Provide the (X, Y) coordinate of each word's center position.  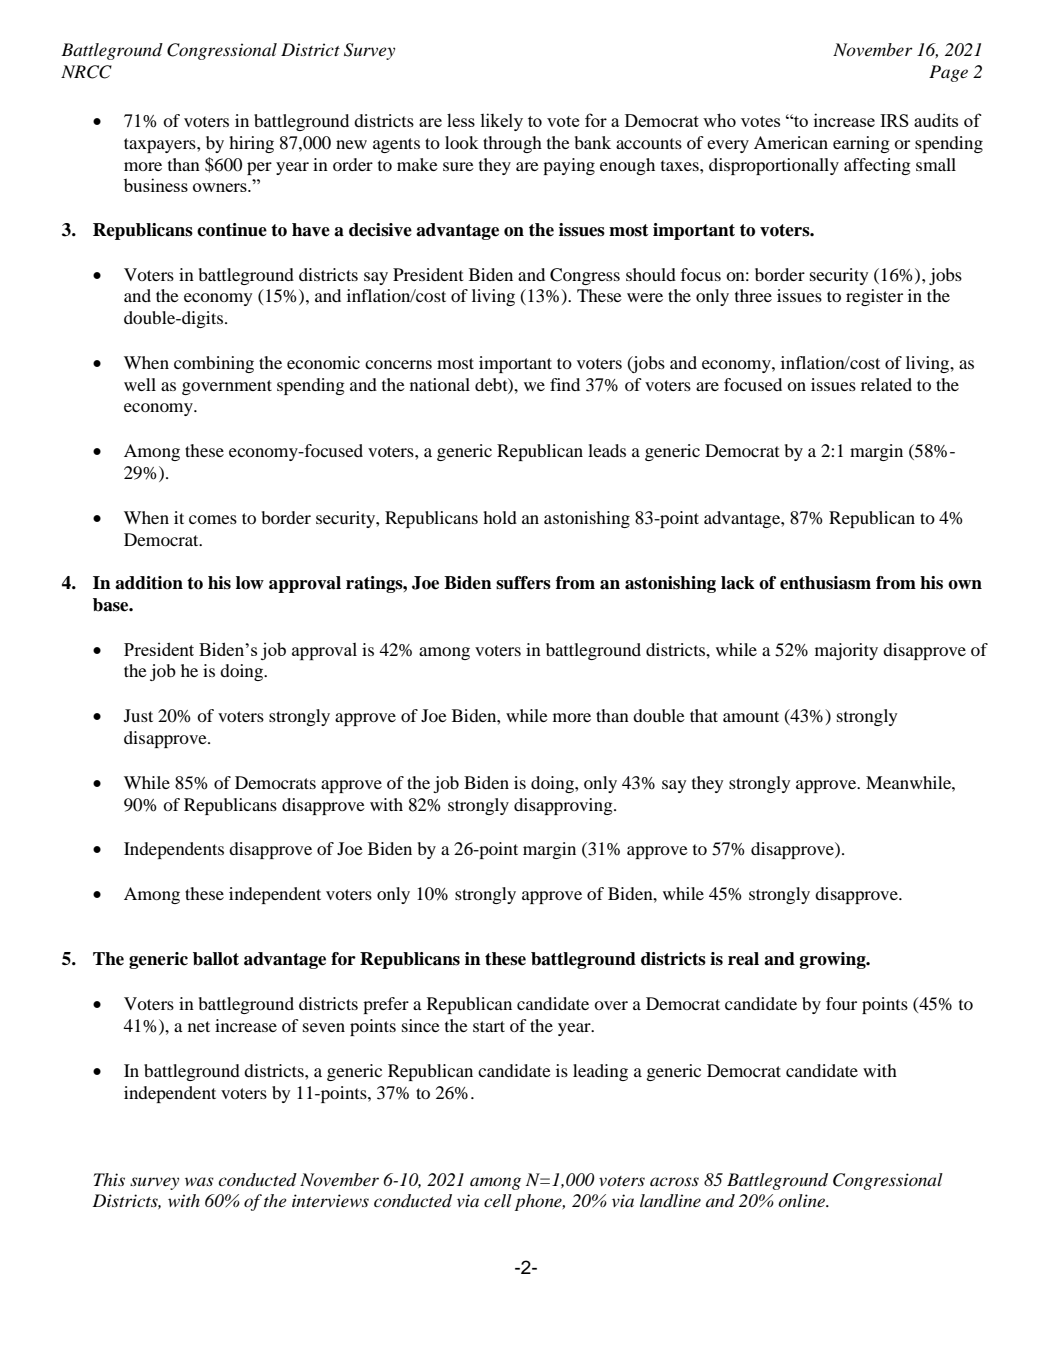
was (199, 1181)
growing (834, 960)
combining (214, 364)
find (565, 384)
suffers (523, 583)
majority (846, 651)
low (250, 583)
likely (502, 122)
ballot (216, 959)
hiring (251, 144)
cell (498, 1200)
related (886, 384)
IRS (894, 120)
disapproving (564, 806)
